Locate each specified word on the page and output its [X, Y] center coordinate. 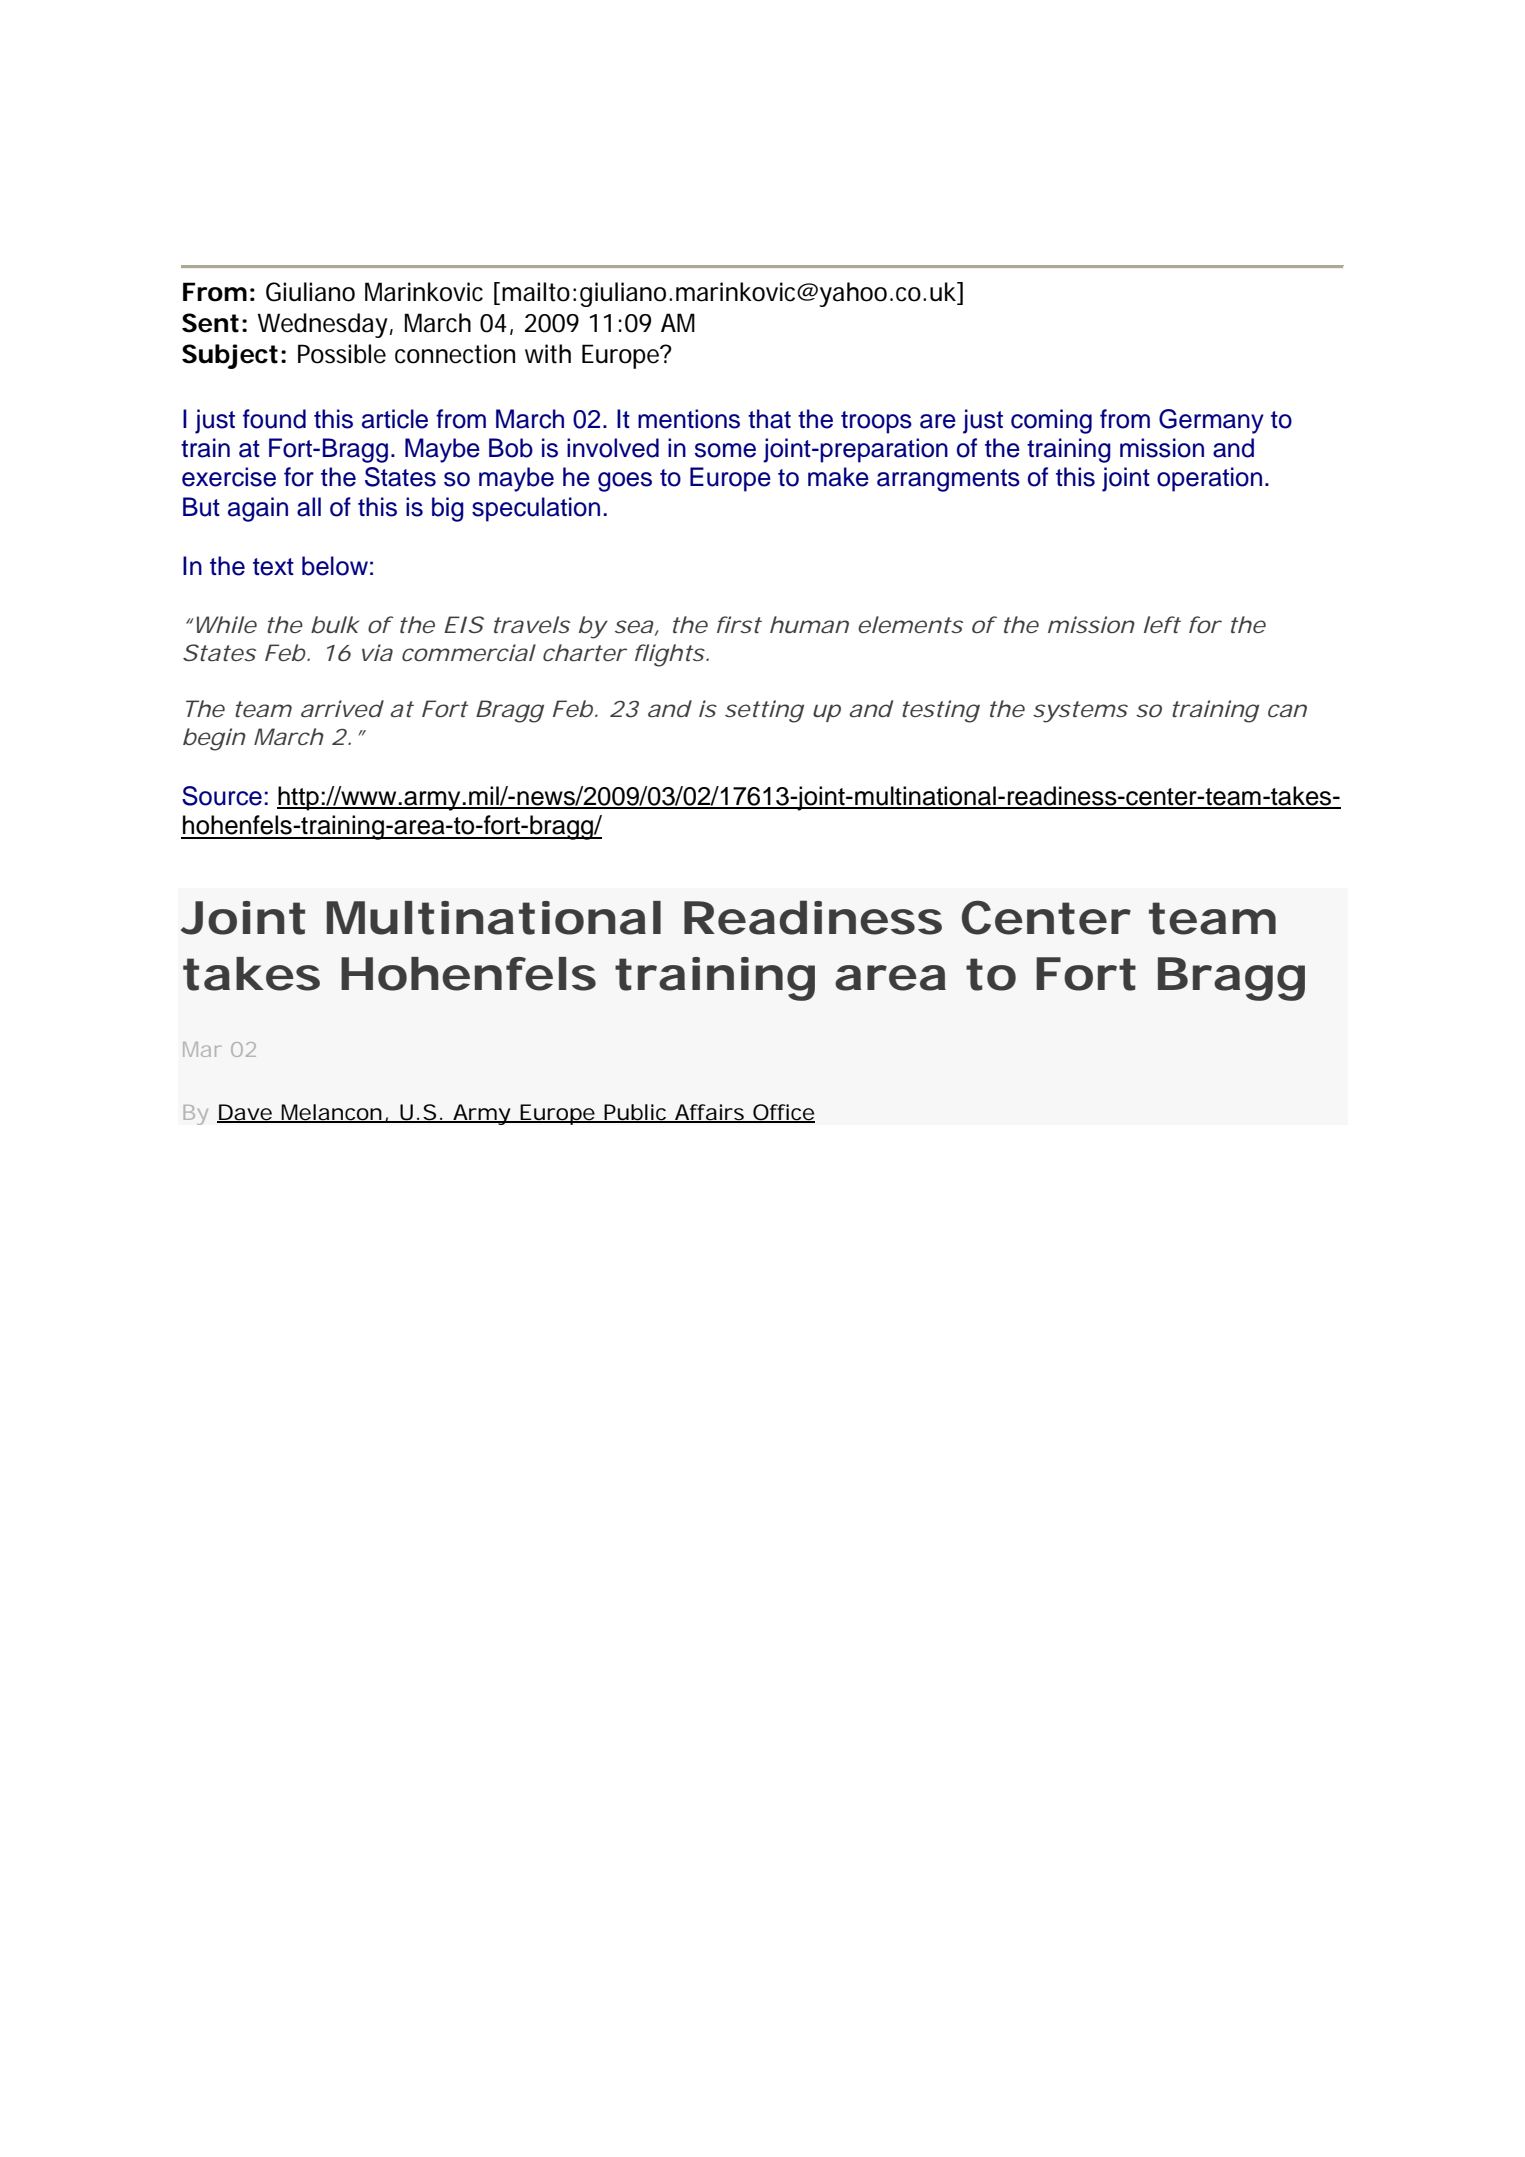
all [309, 507]
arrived [342, 708]
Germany [1211, 421]
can [1287, 710]
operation [1209, 479]
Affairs [712, 1113]
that [769, 419]
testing [941, 711]
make [838, 477]
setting [764, 711]
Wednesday [325, 325]
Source [222, 796]
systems [1080, 712]
